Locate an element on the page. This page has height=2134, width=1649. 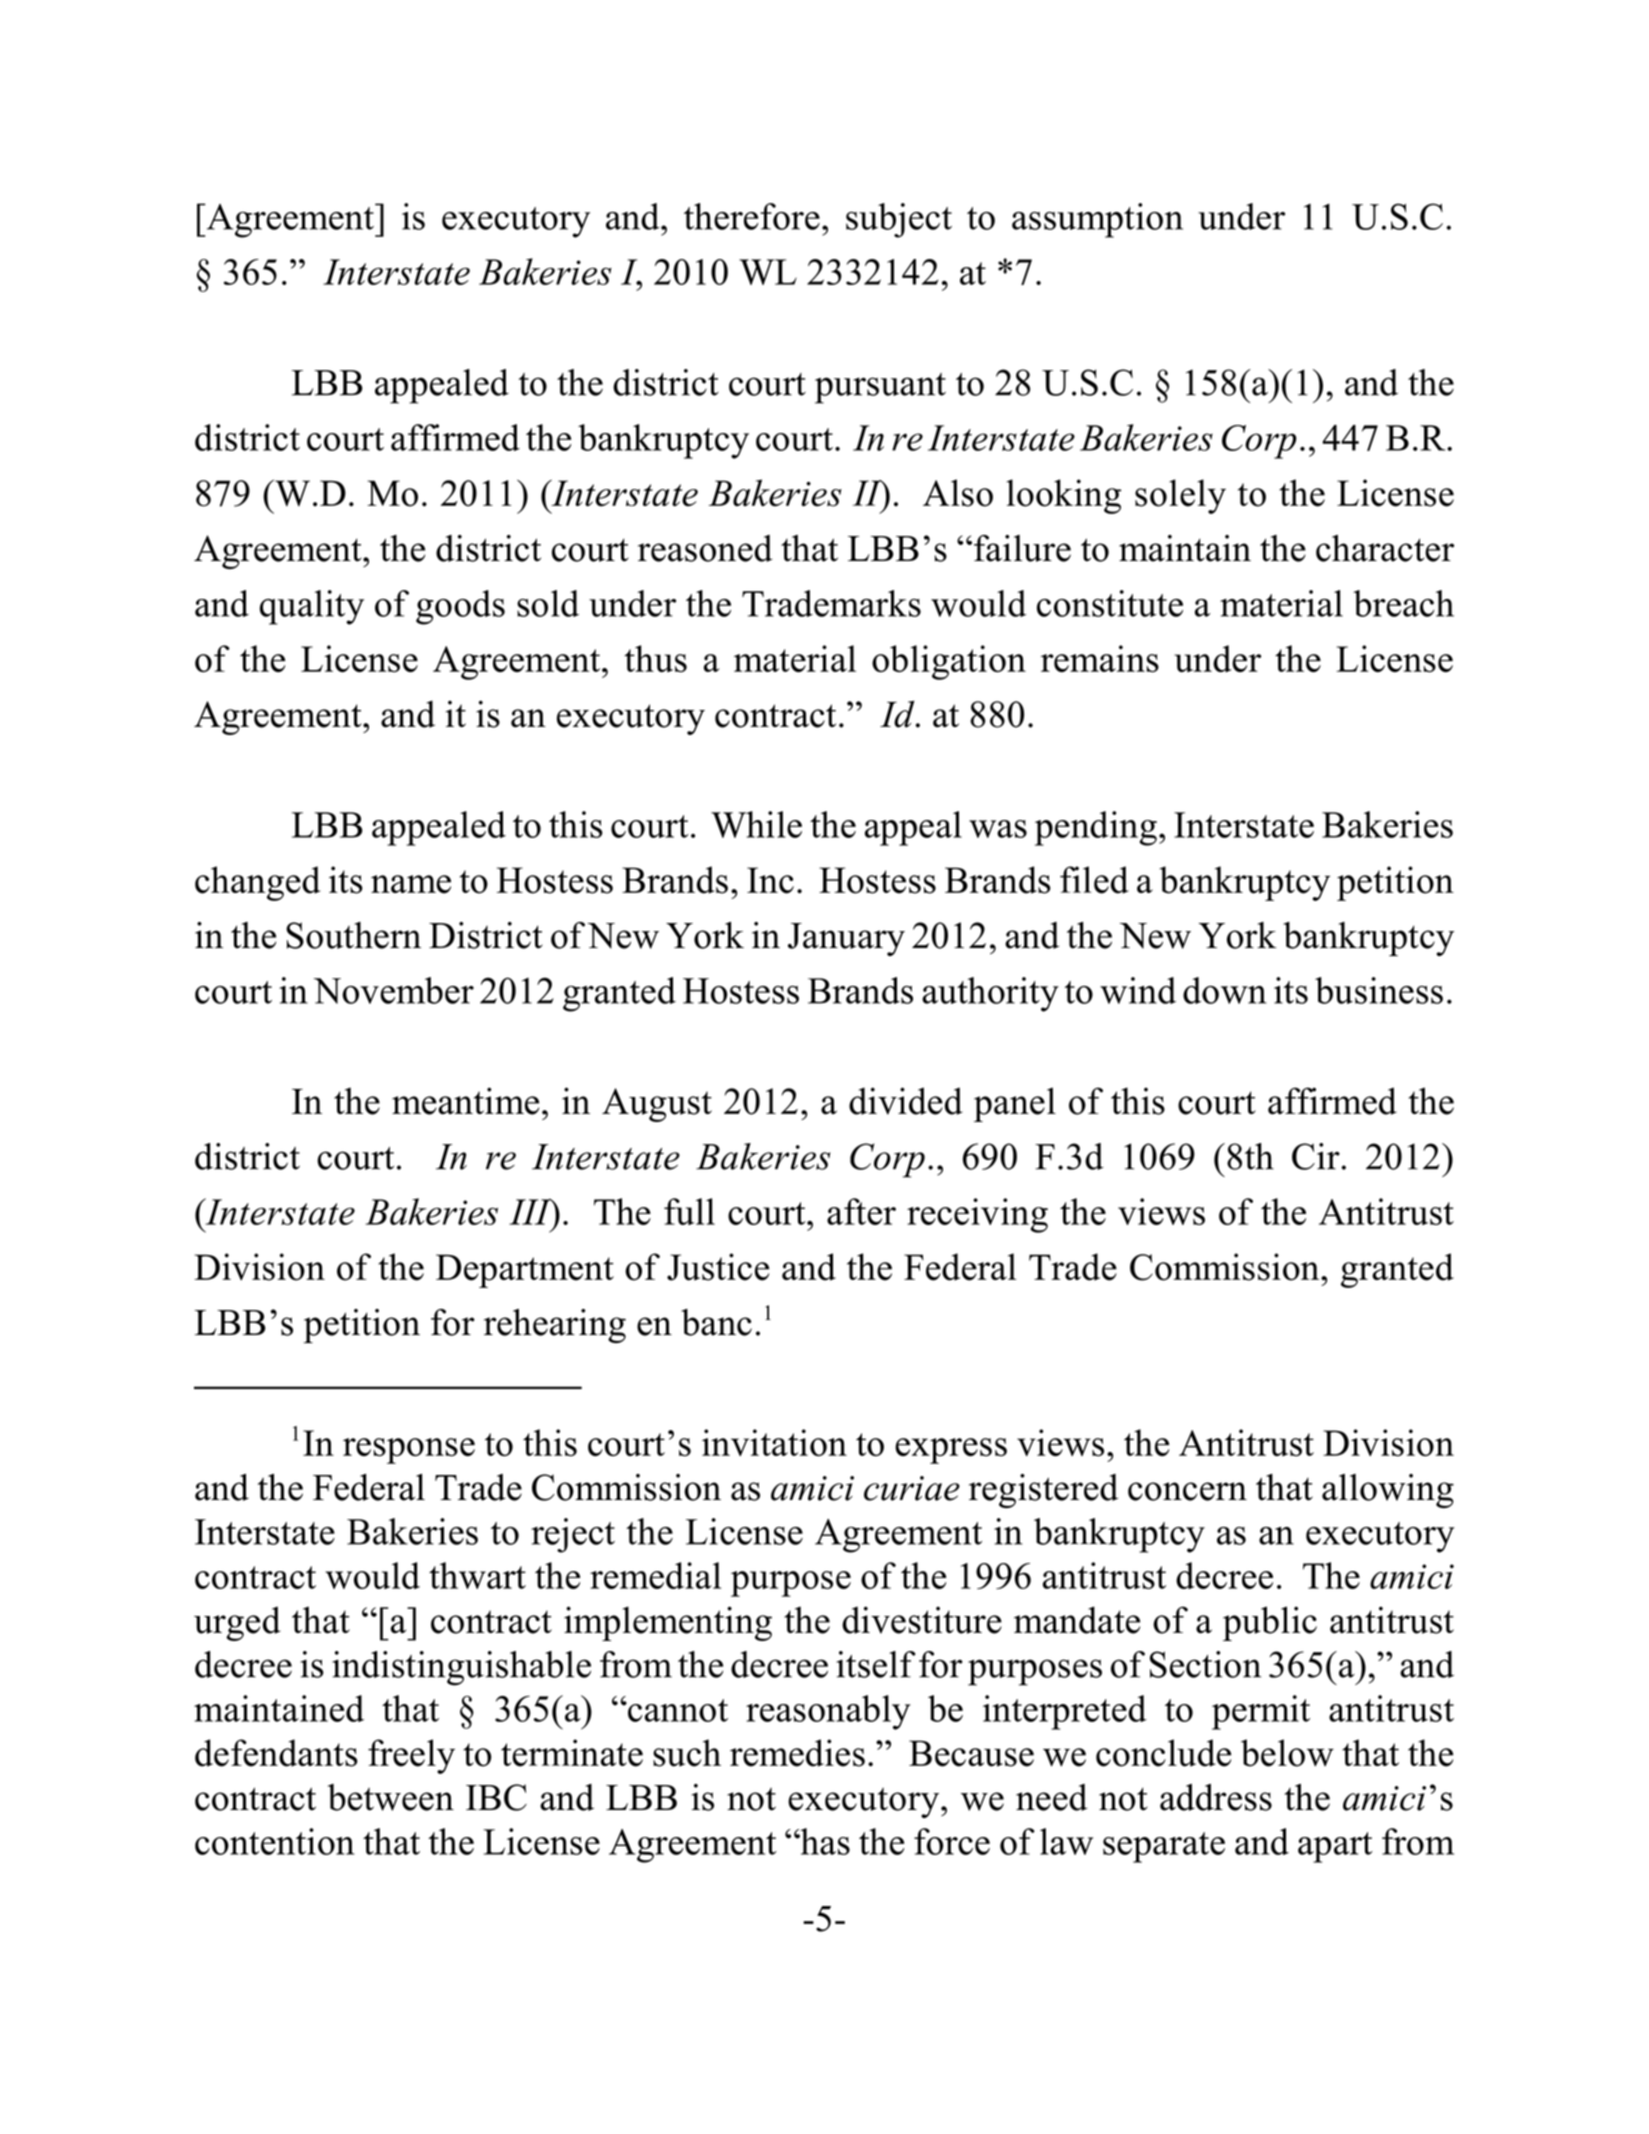
Cir is located at coordinates (1317, 1156).
